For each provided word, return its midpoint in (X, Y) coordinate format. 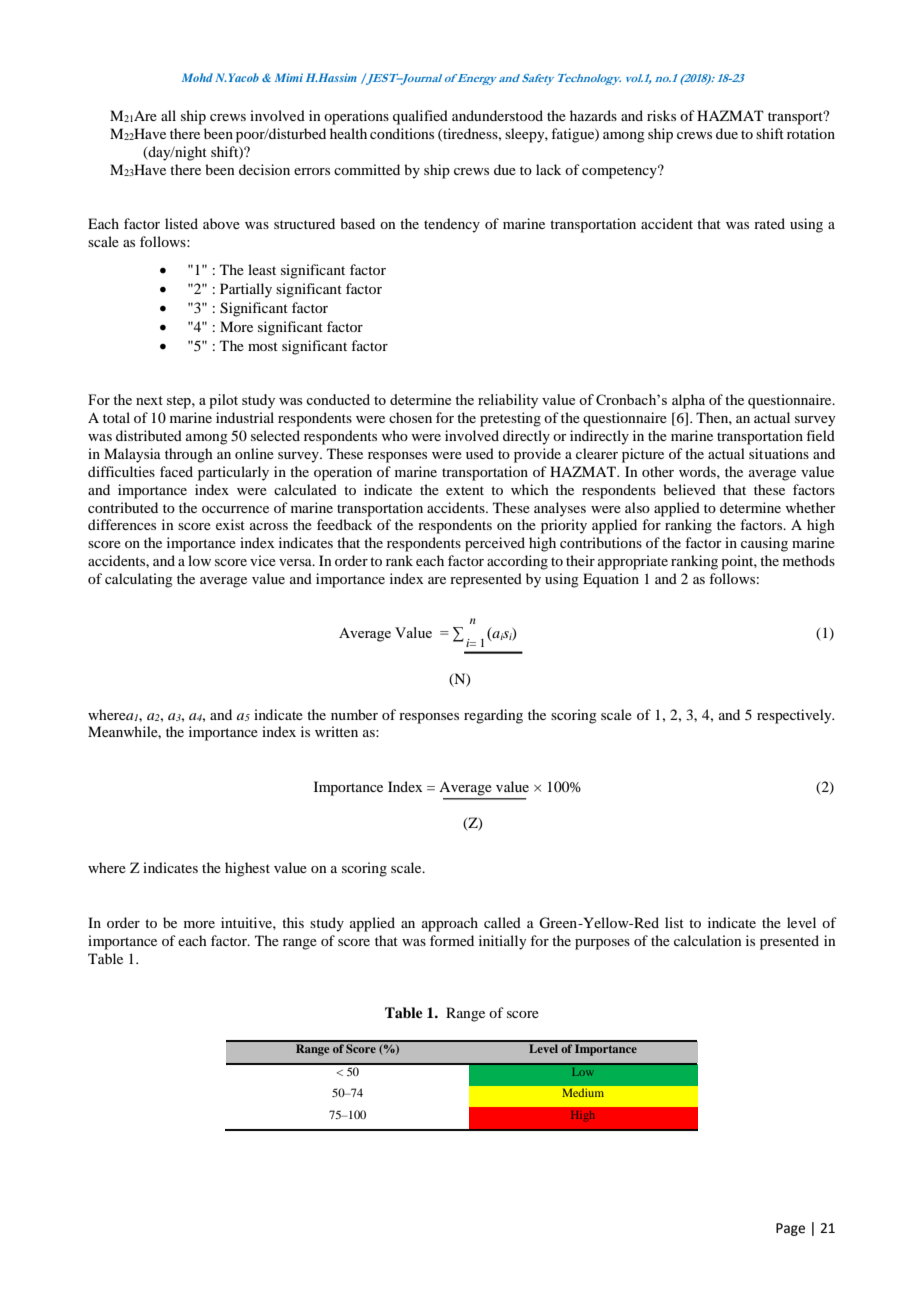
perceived (495, 544)
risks (661, 115)
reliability (508, 401)
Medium (583, 1093)
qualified (420, 117)
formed (452, 940)
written (336, 731)
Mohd (197, 77)
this (293, 922)
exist (230, 524)
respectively (795, 716)
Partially (246, 290)
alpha (688, 401)
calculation (708, 940)
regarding (493, 716)
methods (809, 560)
